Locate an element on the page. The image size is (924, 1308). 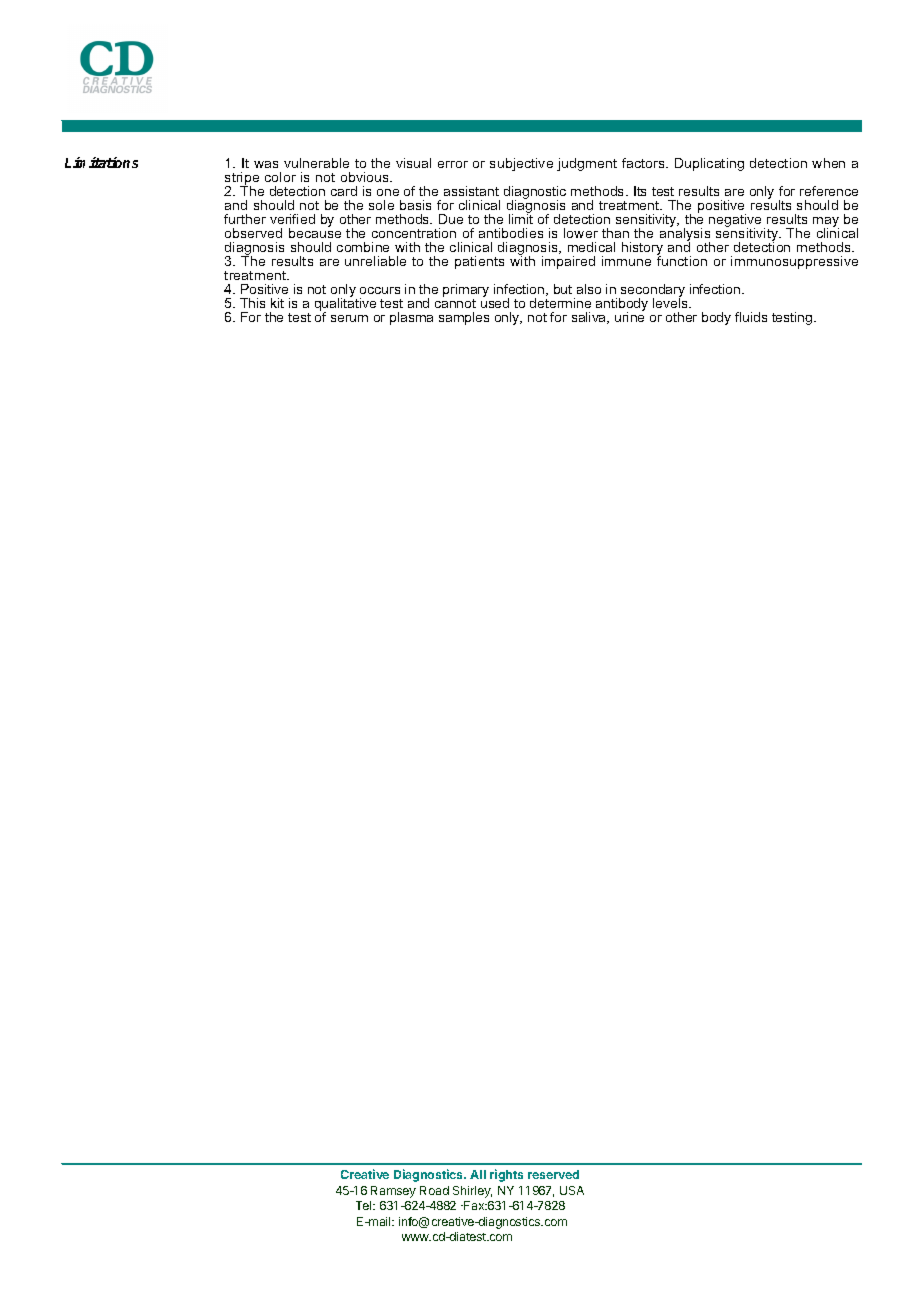
subjective is located at coordinates (521, 164).
